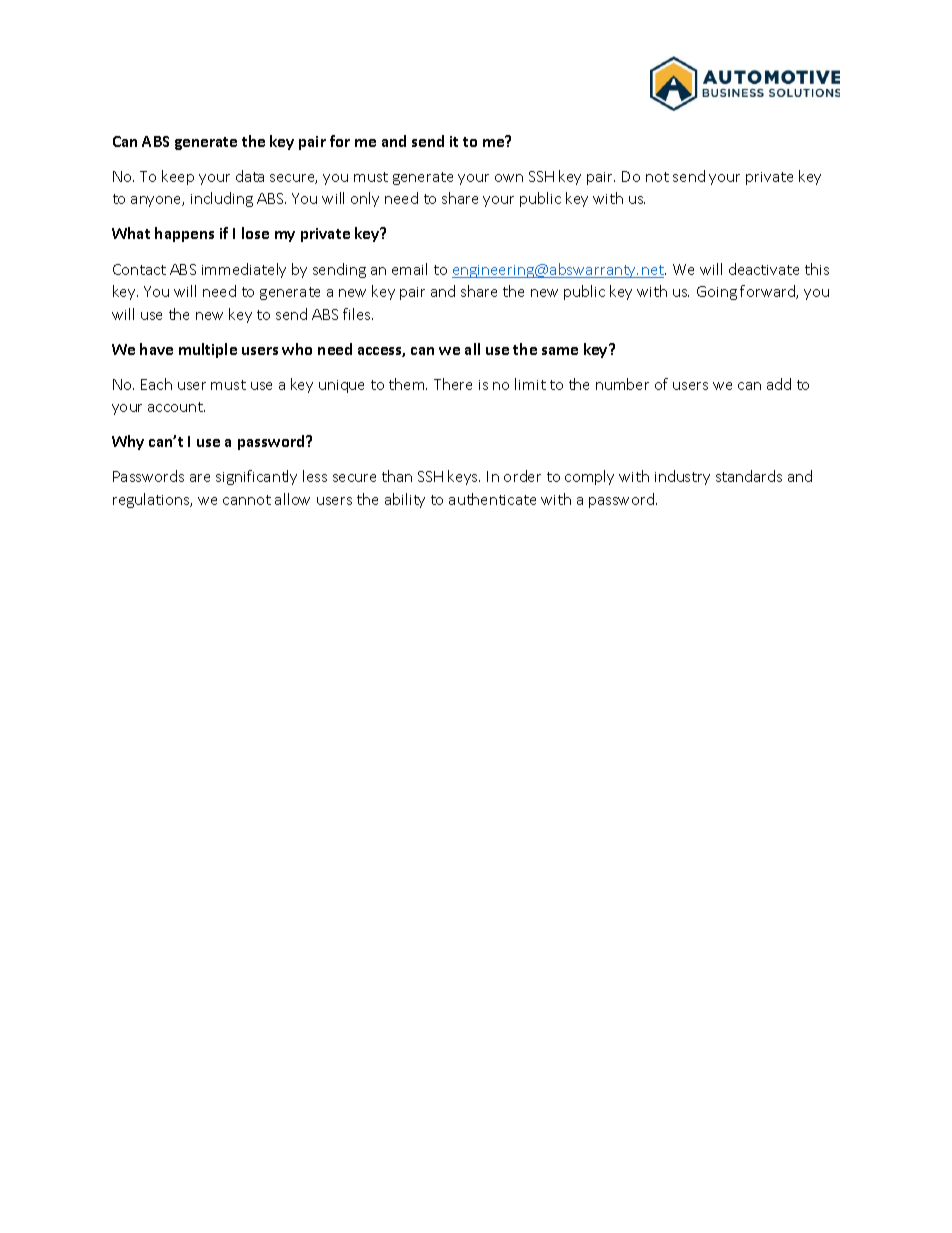 The width and height of the image is (952, 1233). What do you see at coordinates (184, 234) in the image?
I see `happens` at bounding box center [184, 234].
